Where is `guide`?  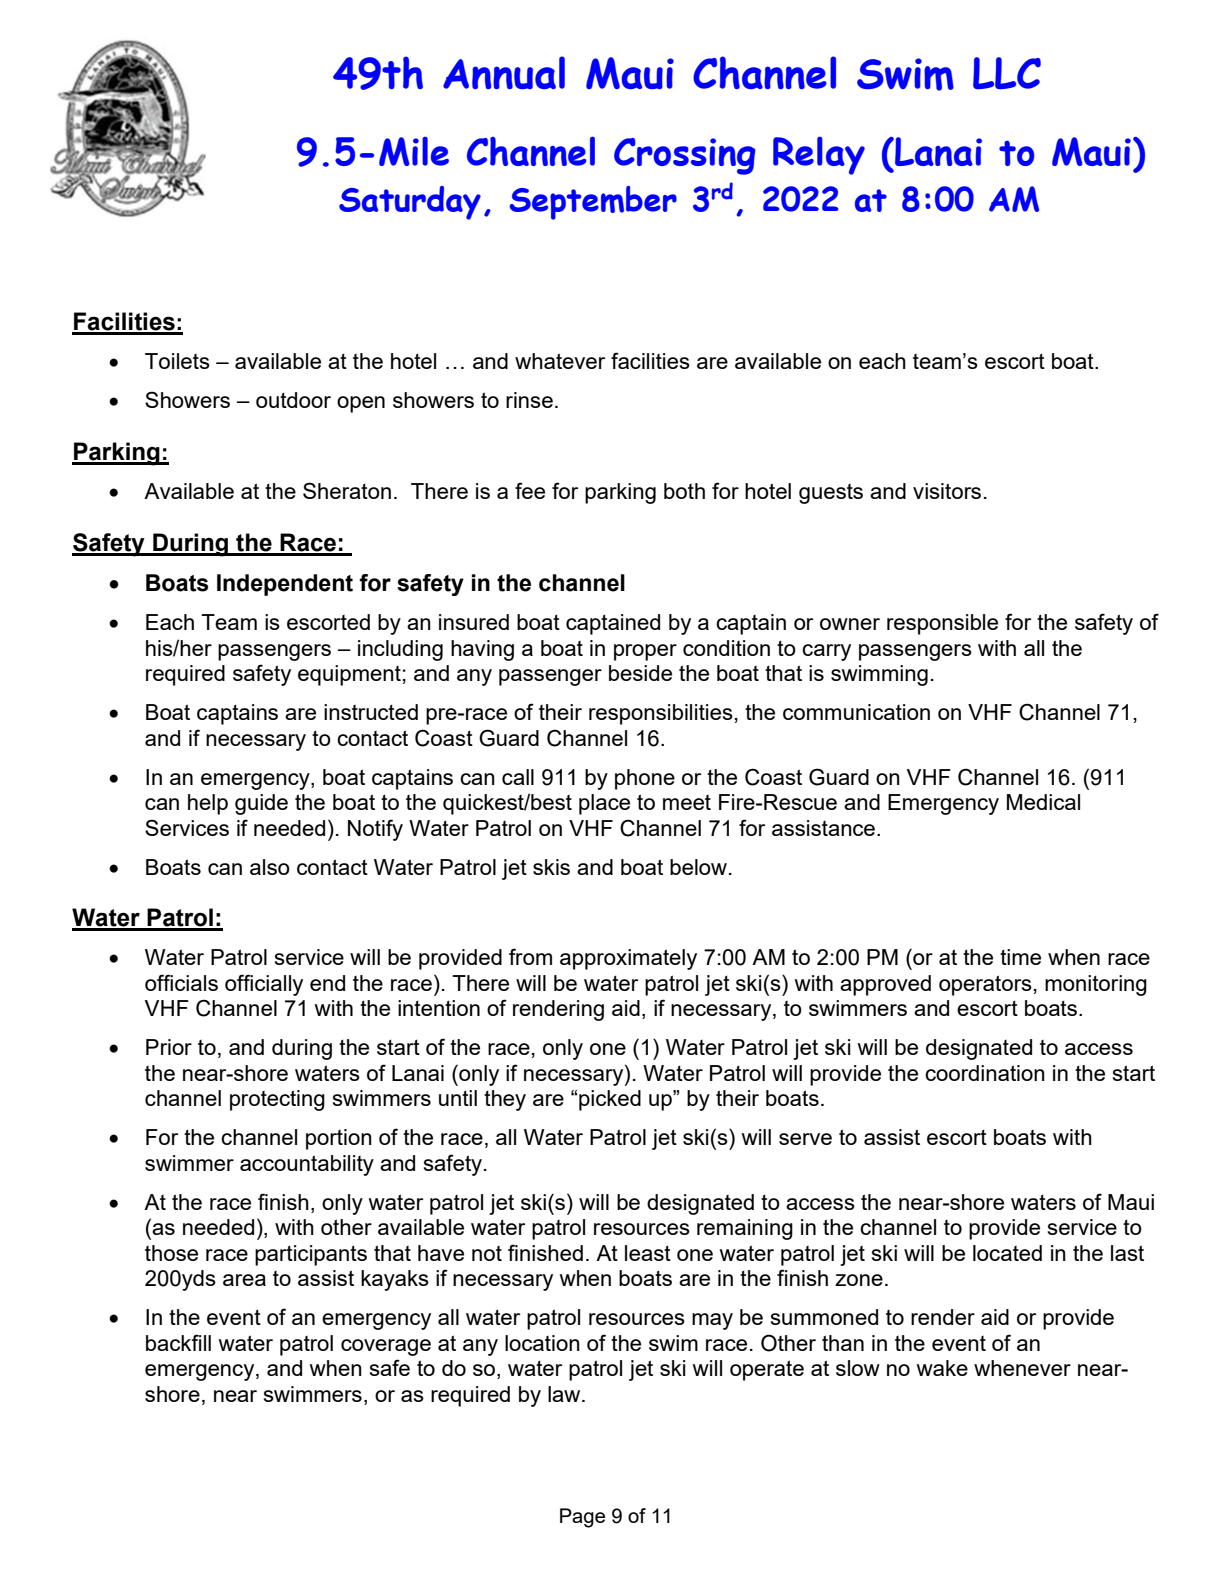
guide is located at coordinates (261, 804).
